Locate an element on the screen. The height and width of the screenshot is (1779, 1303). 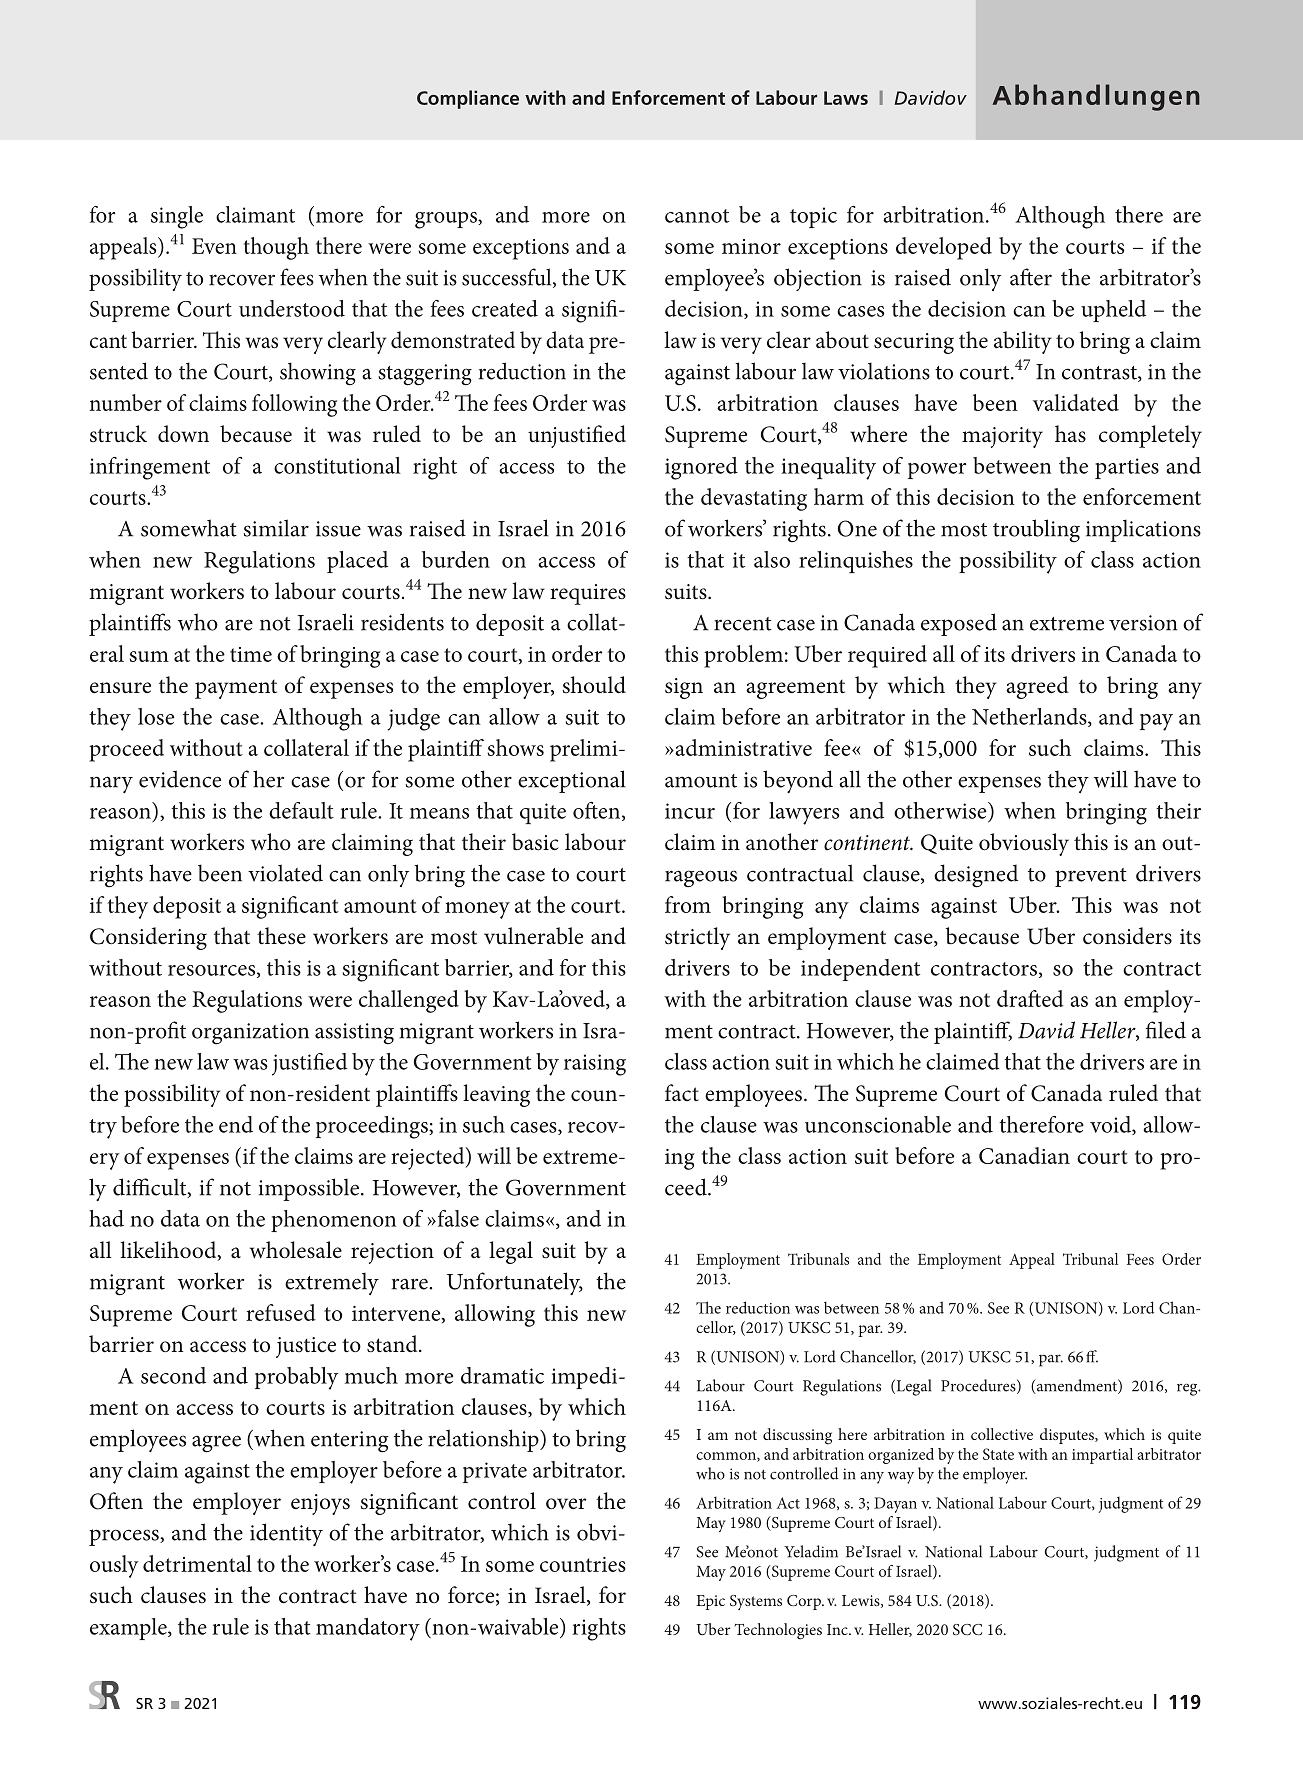
single is located at coordinates (177, 217).
